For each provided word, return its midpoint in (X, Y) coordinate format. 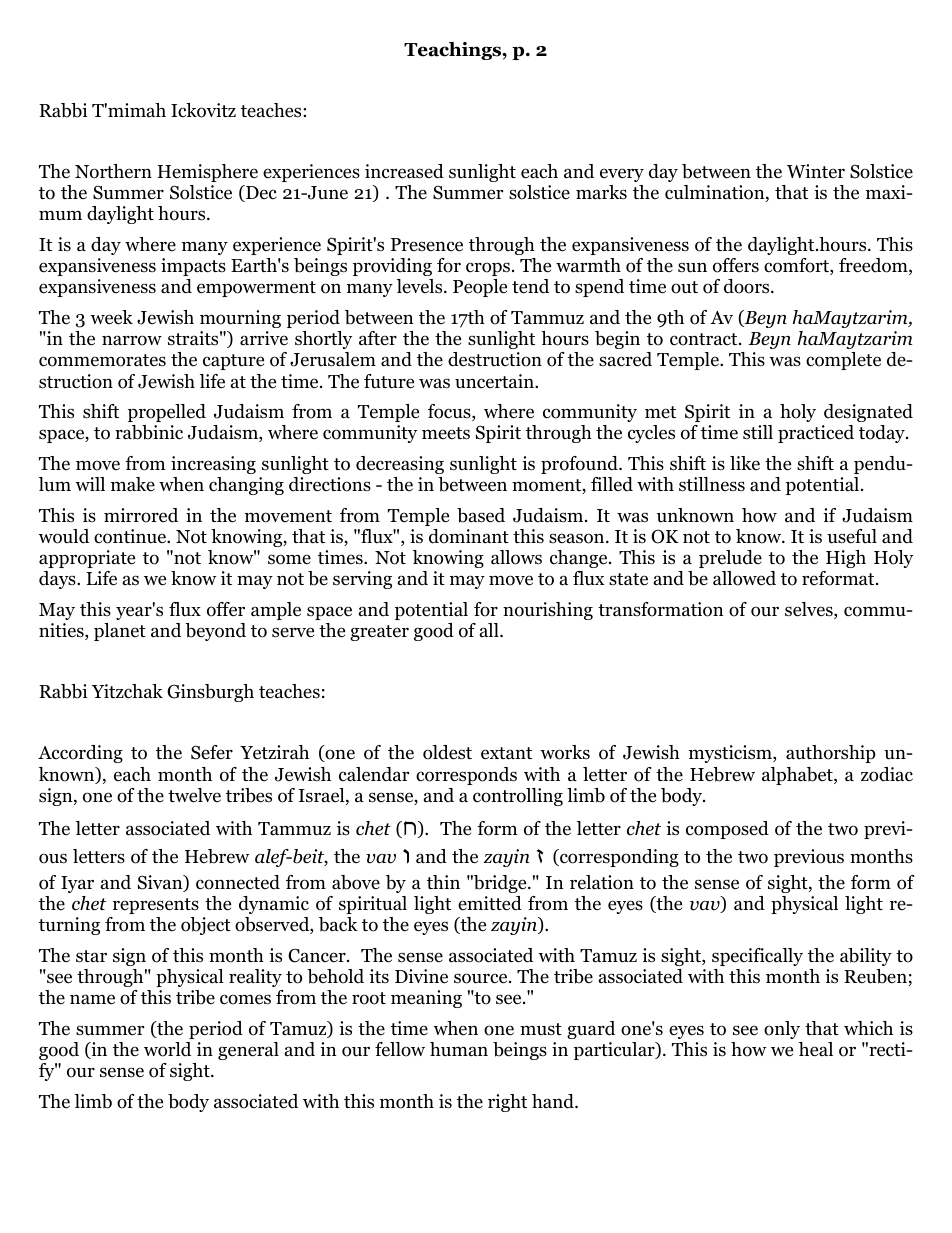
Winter (816, 171)
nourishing (548, 611)
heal (816, 1049)
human (459, 1049)
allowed (744, 578)
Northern (113, 171)
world (167, 1049)
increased (404, 171)
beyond (215, 632)
